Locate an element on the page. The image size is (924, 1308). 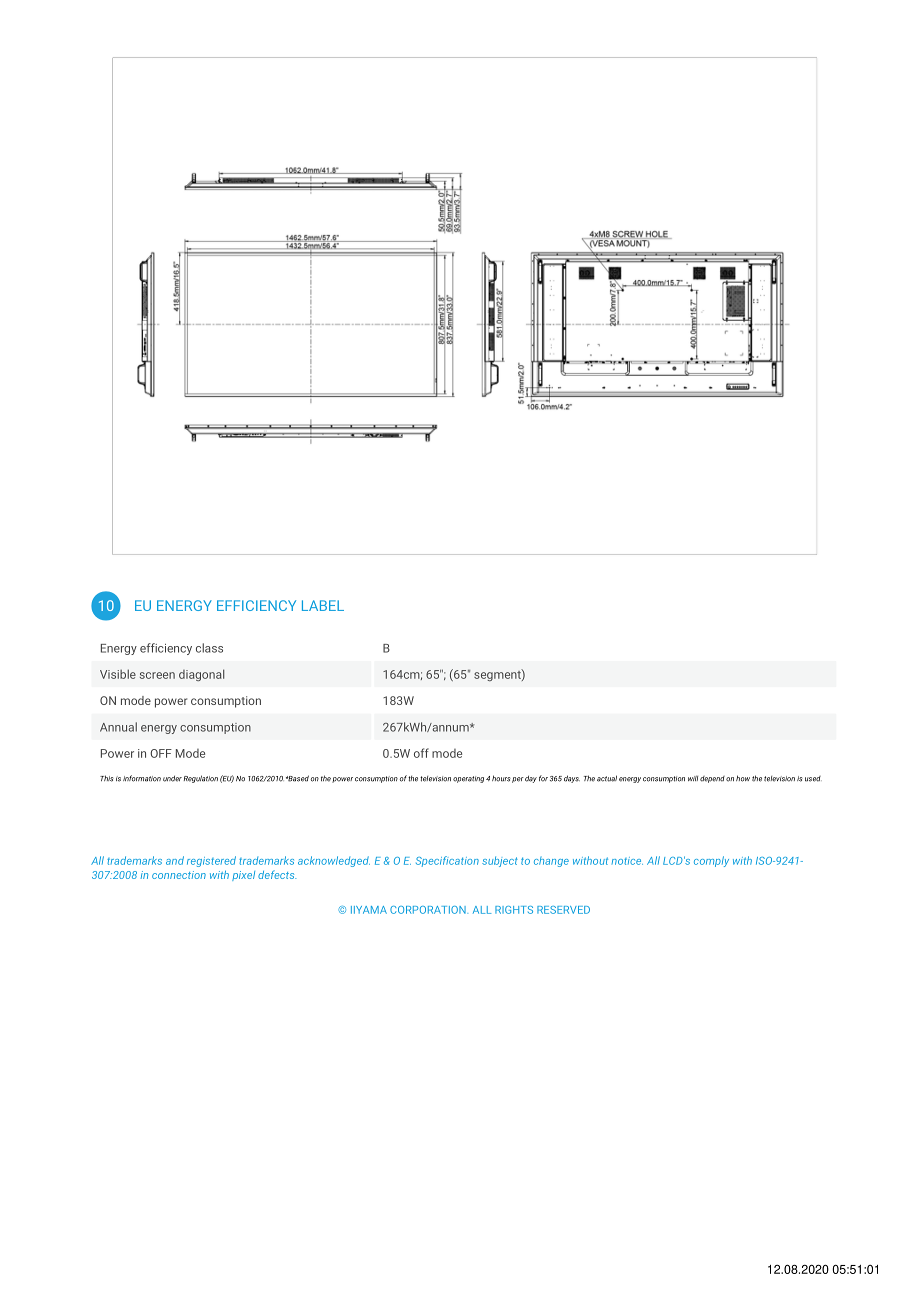
operating is located at coordinates (468, 779).
